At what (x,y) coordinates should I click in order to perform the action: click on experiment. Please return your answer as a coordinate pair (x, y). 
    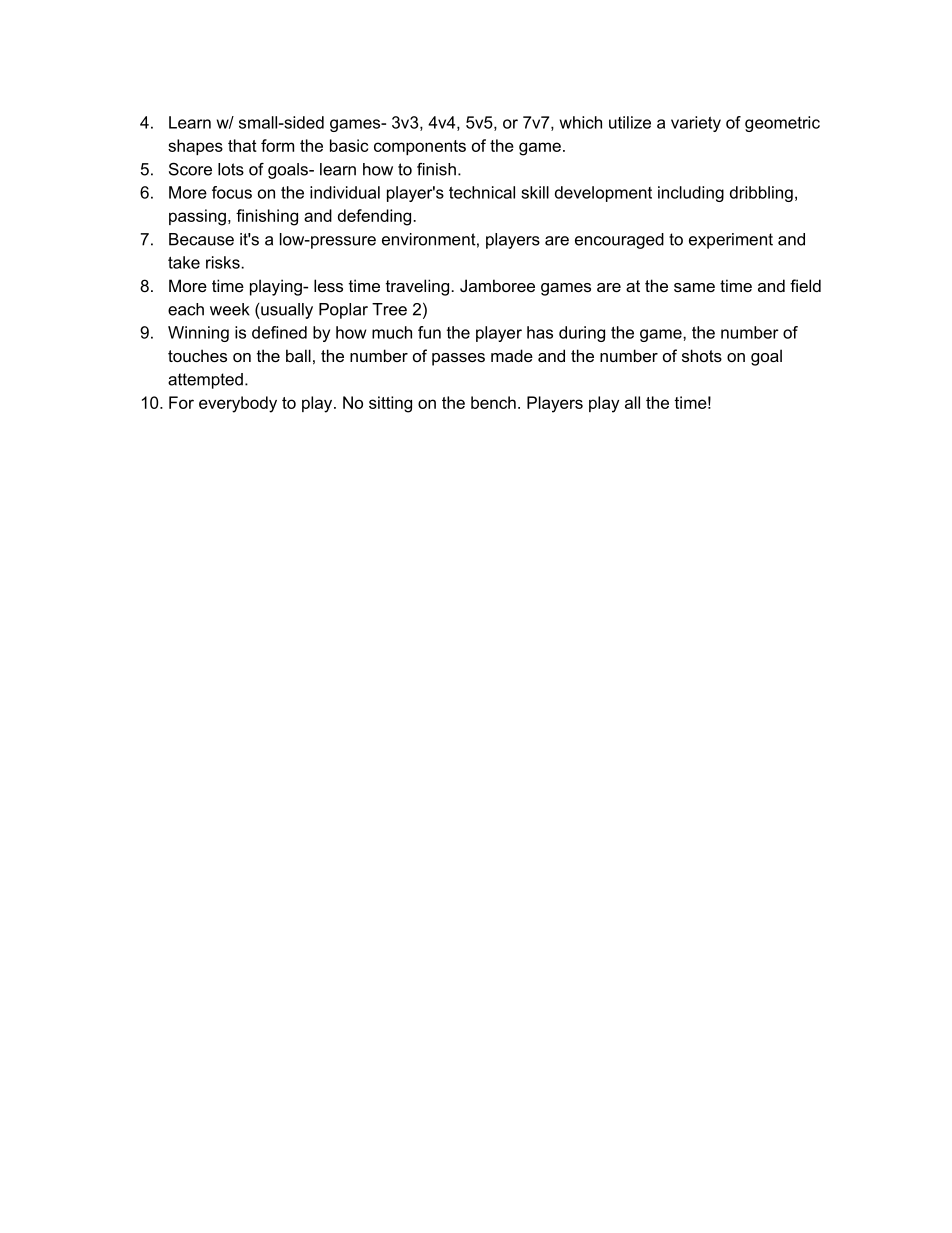
    Looking at the image, I should click on (731, 241).
